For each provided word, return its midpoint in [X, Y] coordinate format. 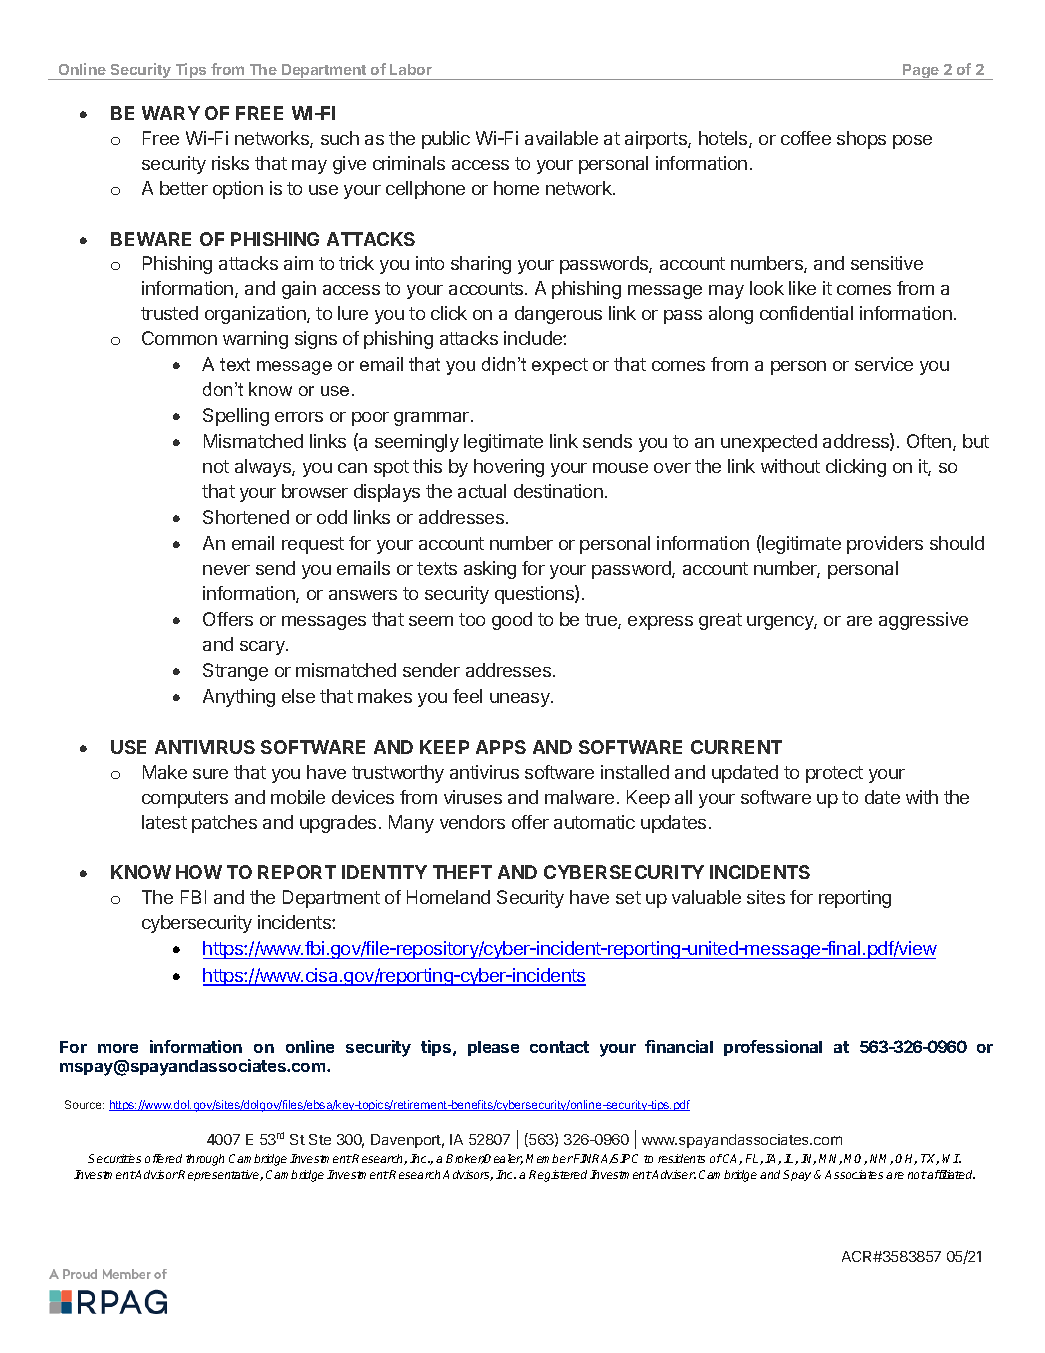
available [561, 138]
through [205, 1160]
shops [861, 140]
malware [579, 797]
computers [185, 799]
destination [558, 491]
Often [930, 442]
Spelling [236, 417]
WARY [171, 113]
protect [834, 774]
